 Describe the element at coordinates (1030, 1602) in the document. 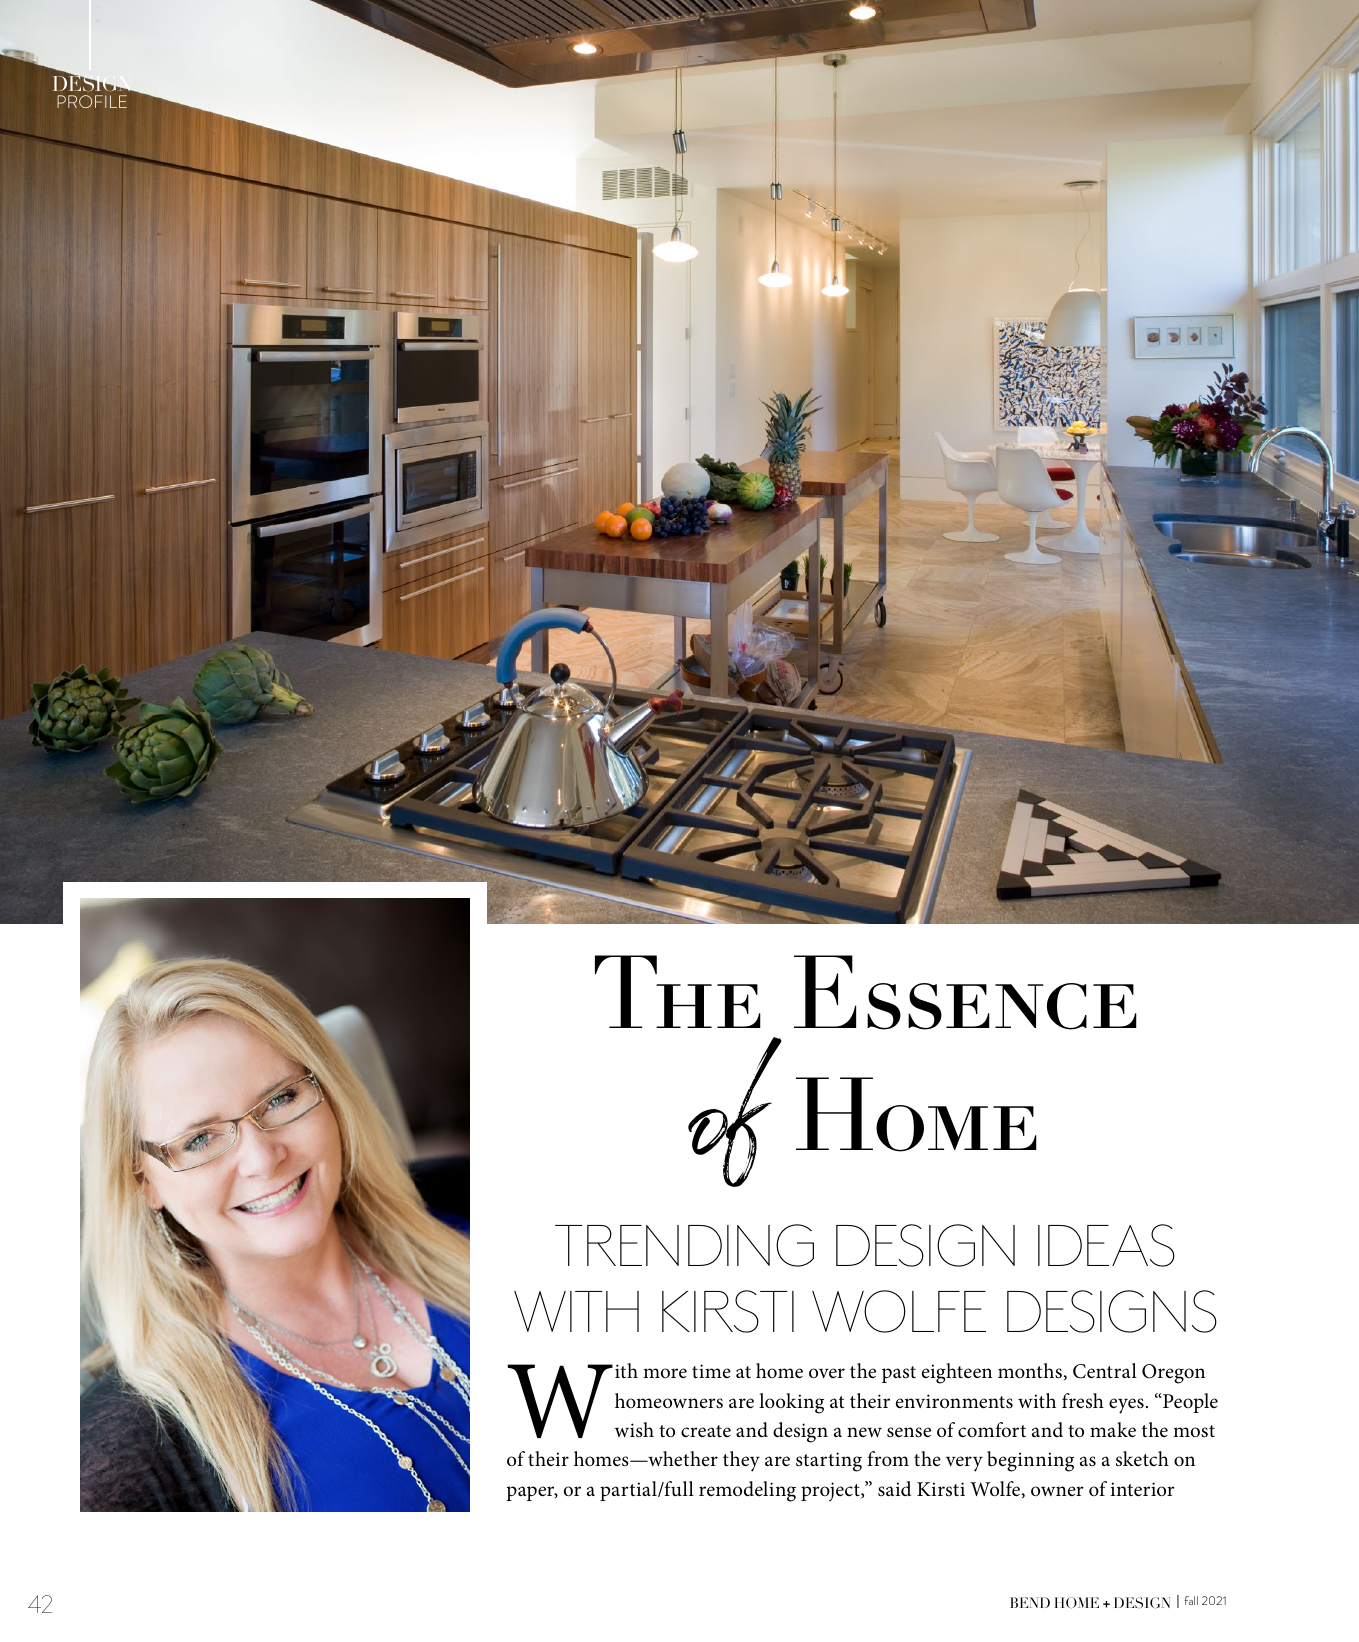

I see `BEND` at that location.
